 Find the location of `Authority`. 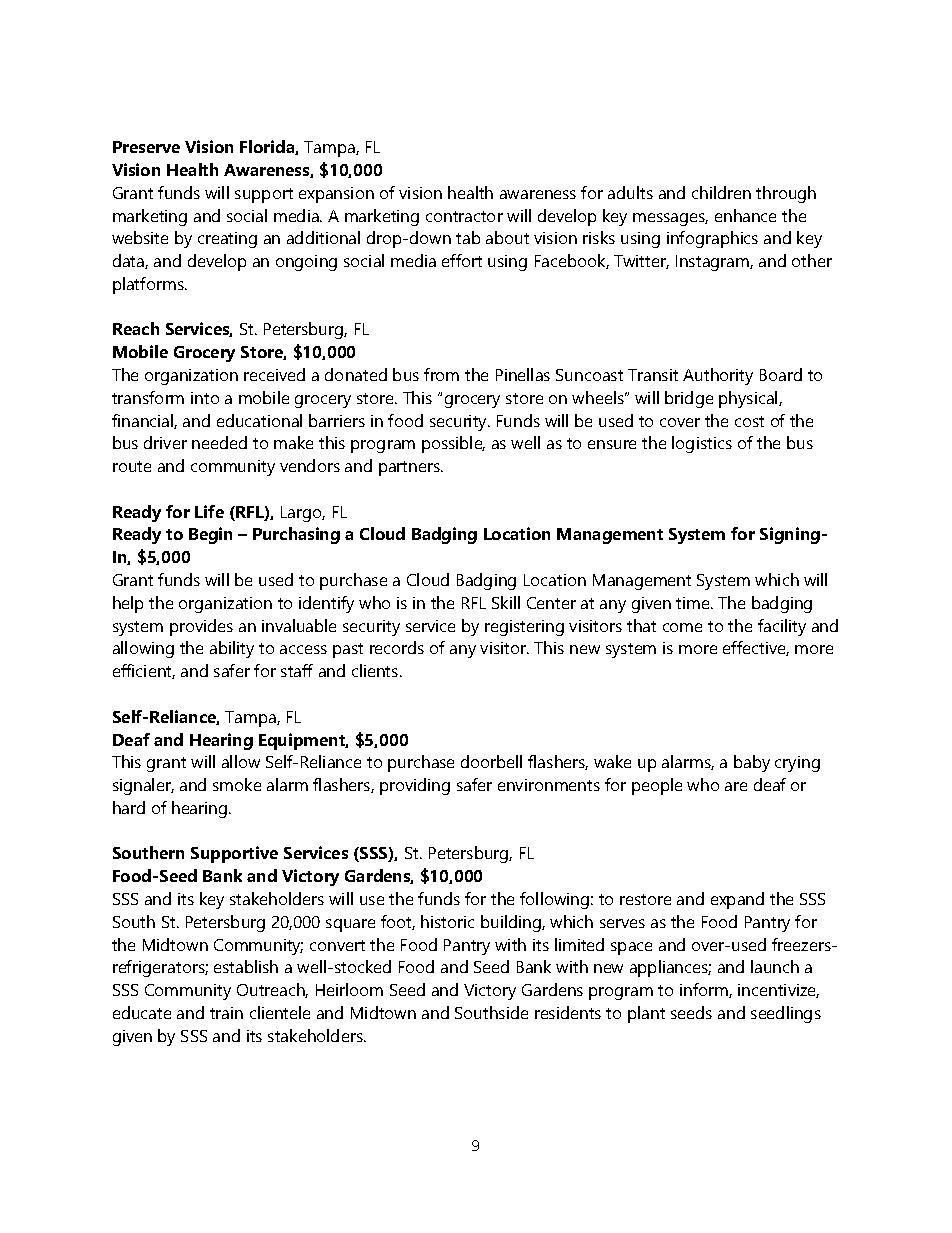

Authority is located at coordinates (718, 376).
